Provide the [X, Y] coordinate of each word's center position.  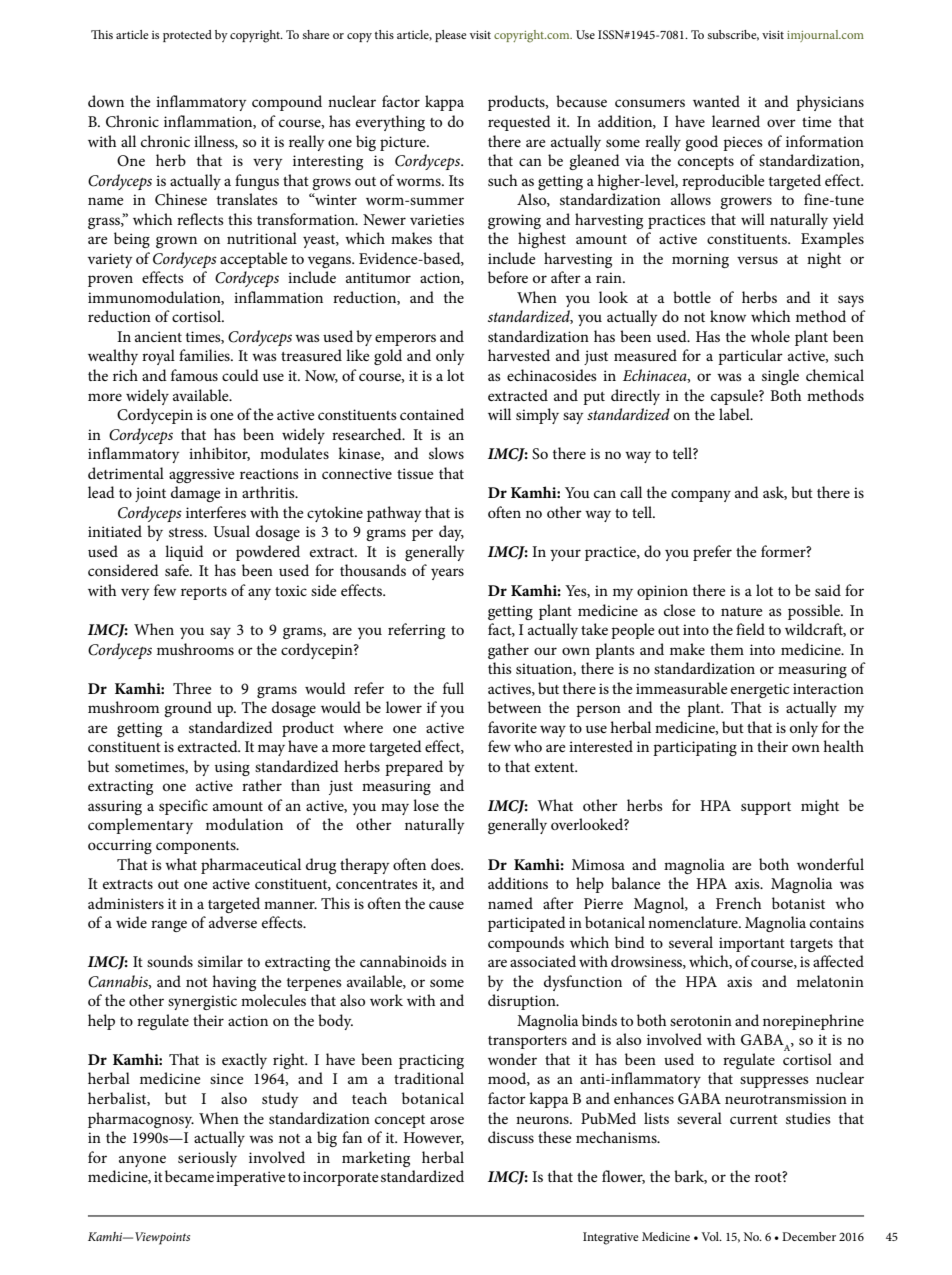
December [809, 1236]
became [189, 1176]
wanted [716, 101]
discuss [511, 1137]
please [450, 36]
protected [187, 36]
